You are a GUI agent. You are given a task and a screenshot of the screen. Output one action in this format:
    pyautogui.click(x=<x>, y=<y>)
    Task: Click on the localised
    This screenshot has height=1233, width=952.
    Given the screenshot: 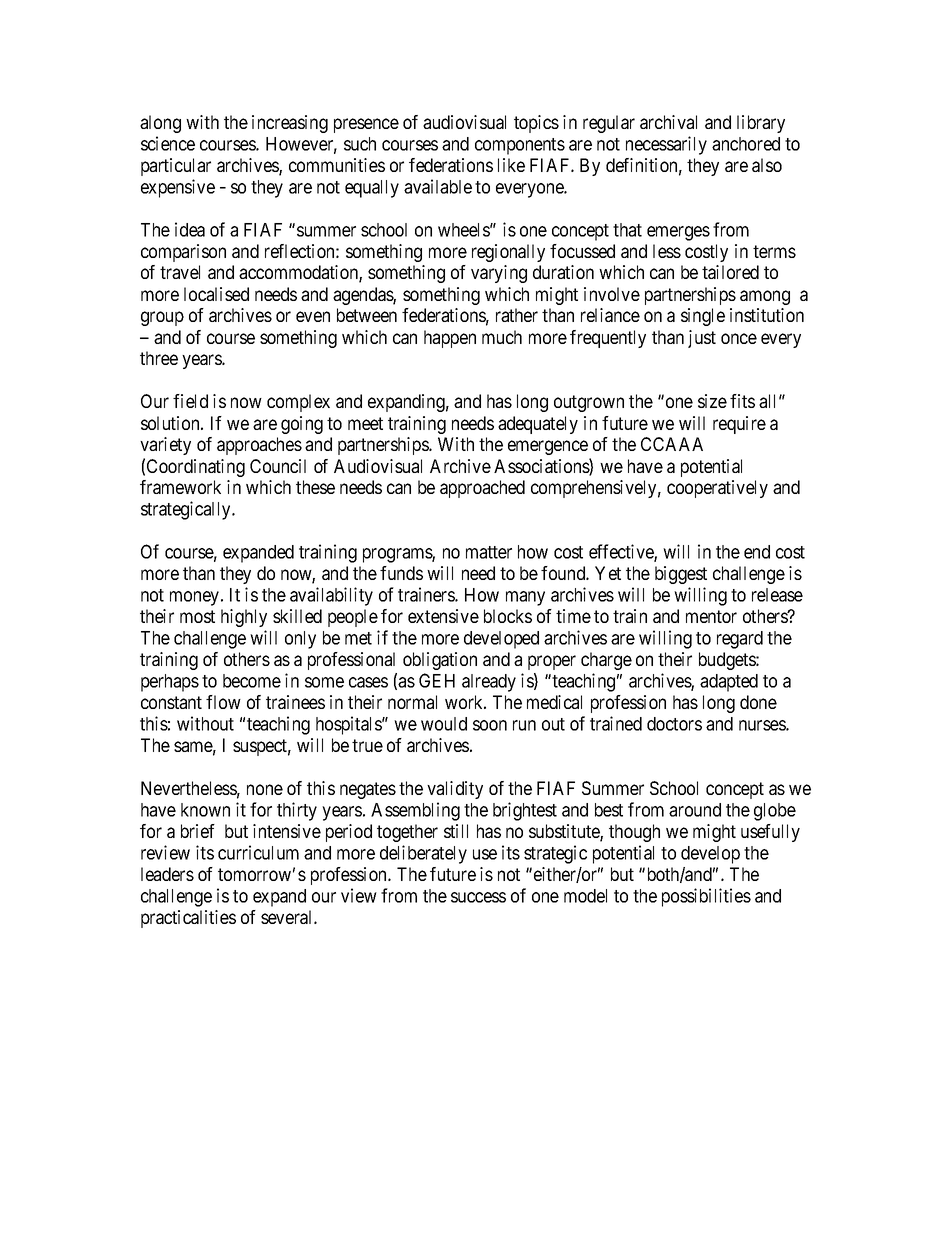 What is the action you would take?
    pyautogui.click(x=216, y=294)
